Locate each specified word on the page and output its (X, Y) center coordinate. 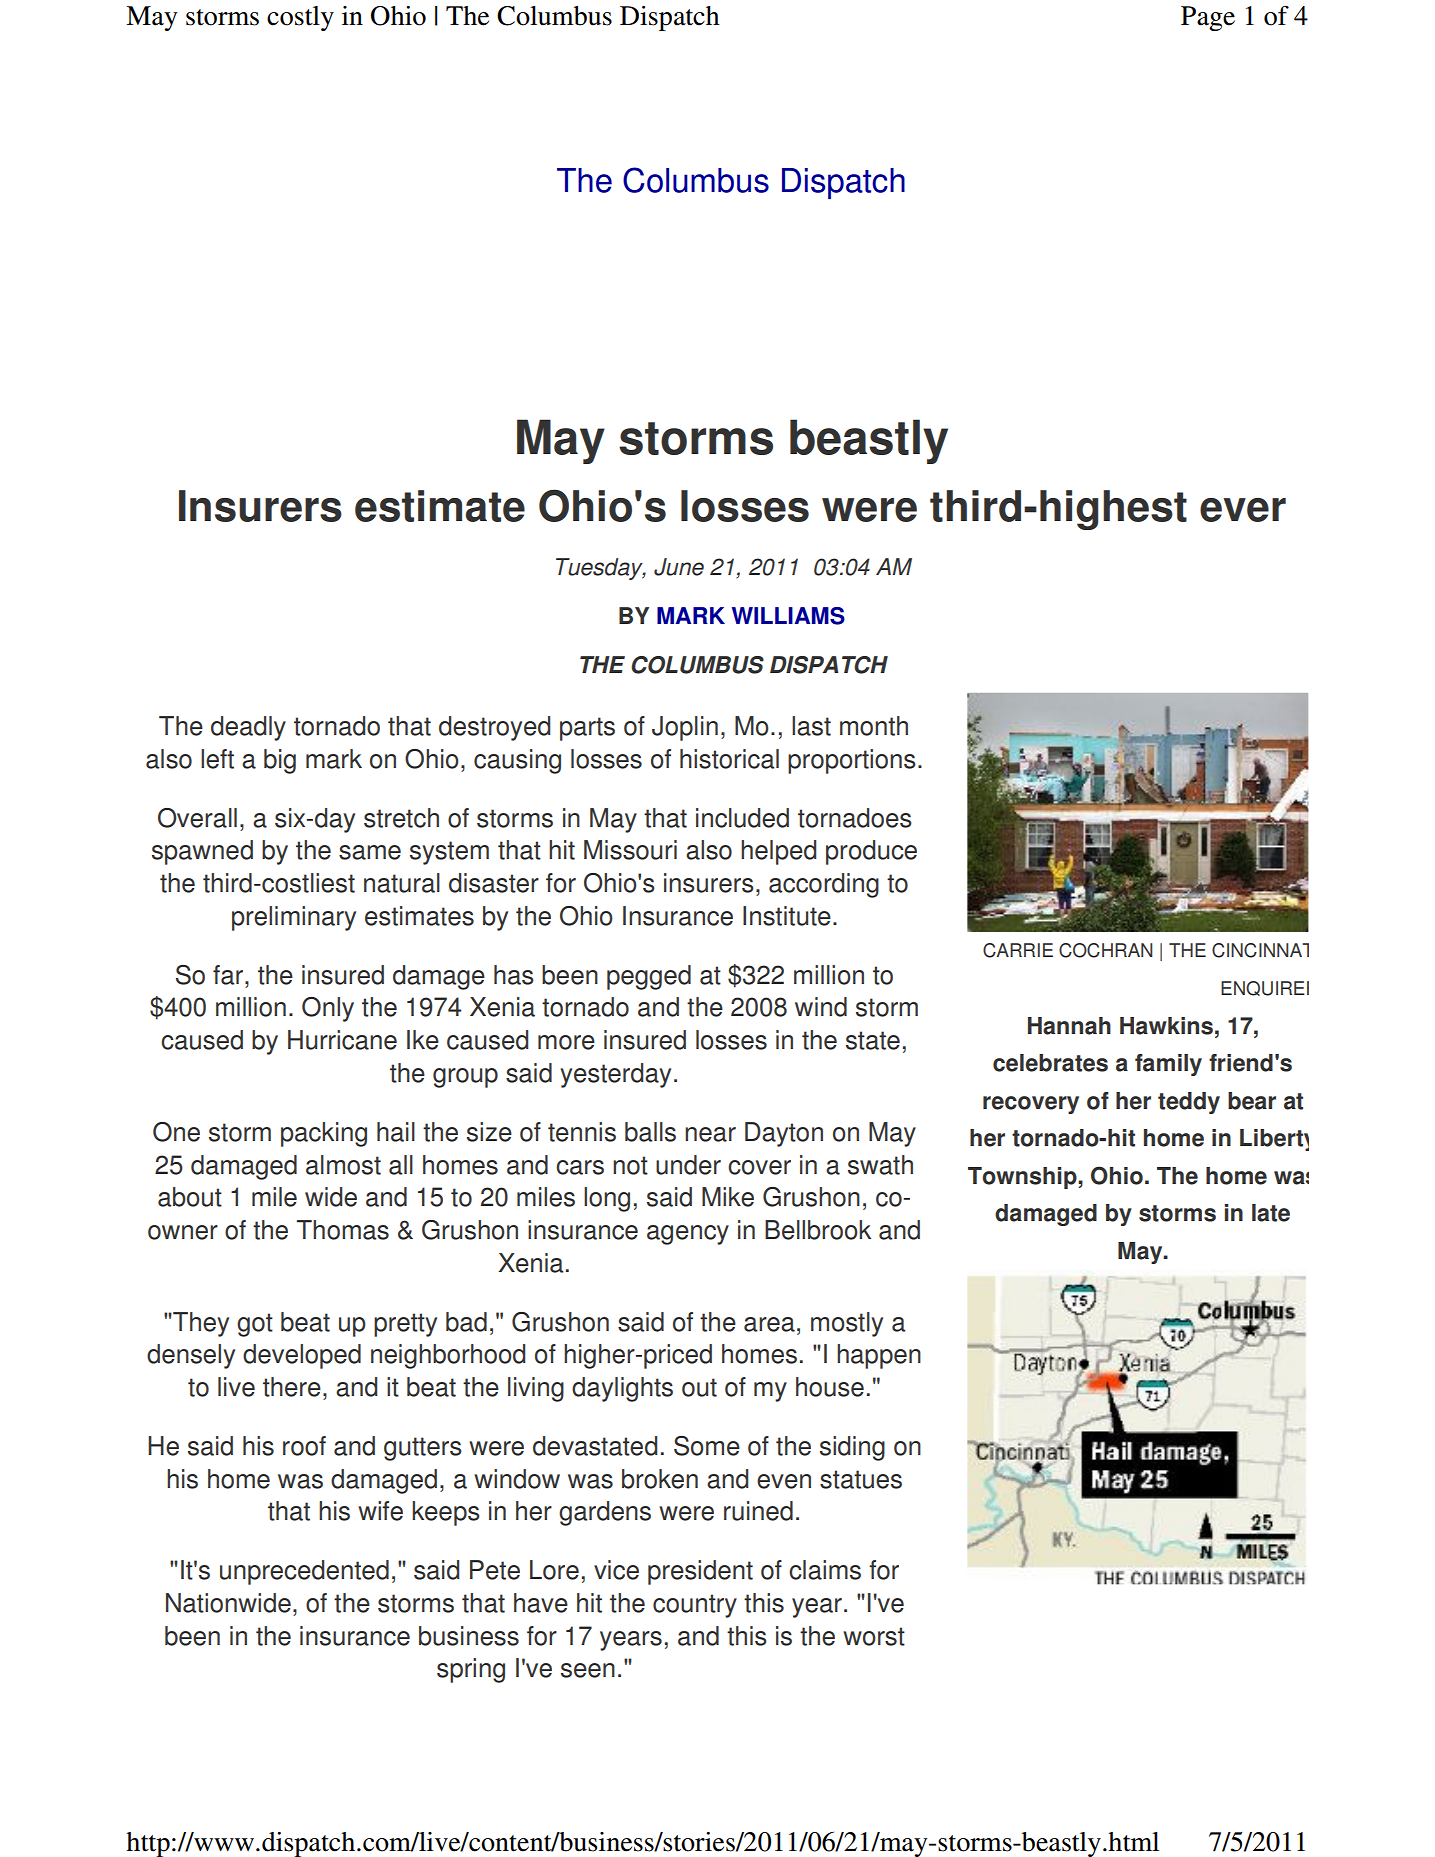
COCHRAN (1106, 950)
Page (1208, 18)
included (742, 818)
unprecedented (304, 1572)
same (370, 852)
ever (1243, 510)
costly (300, 18)
